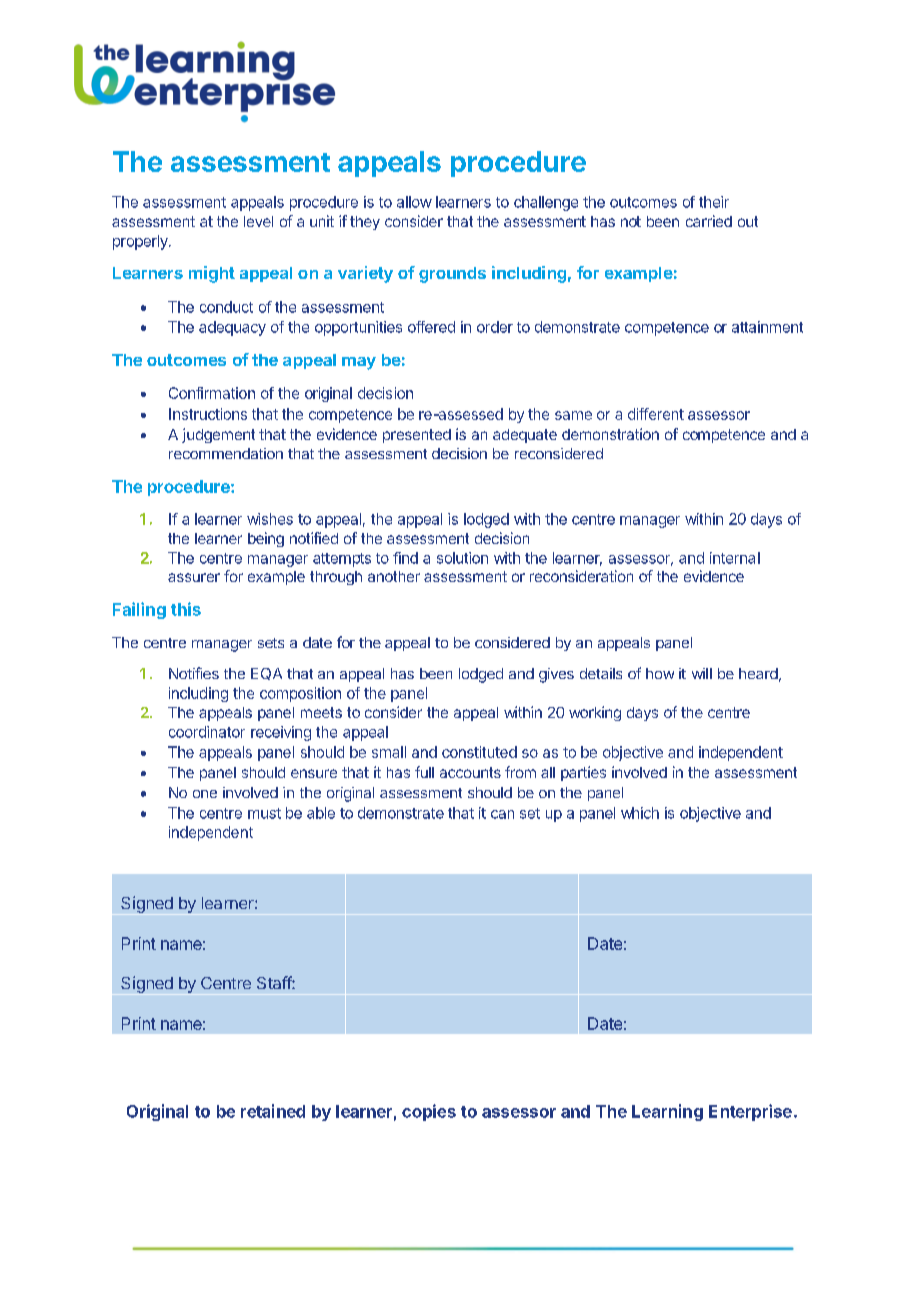  Describe the element at coordinates (258, 221) in the image. I see `level` at that location.
